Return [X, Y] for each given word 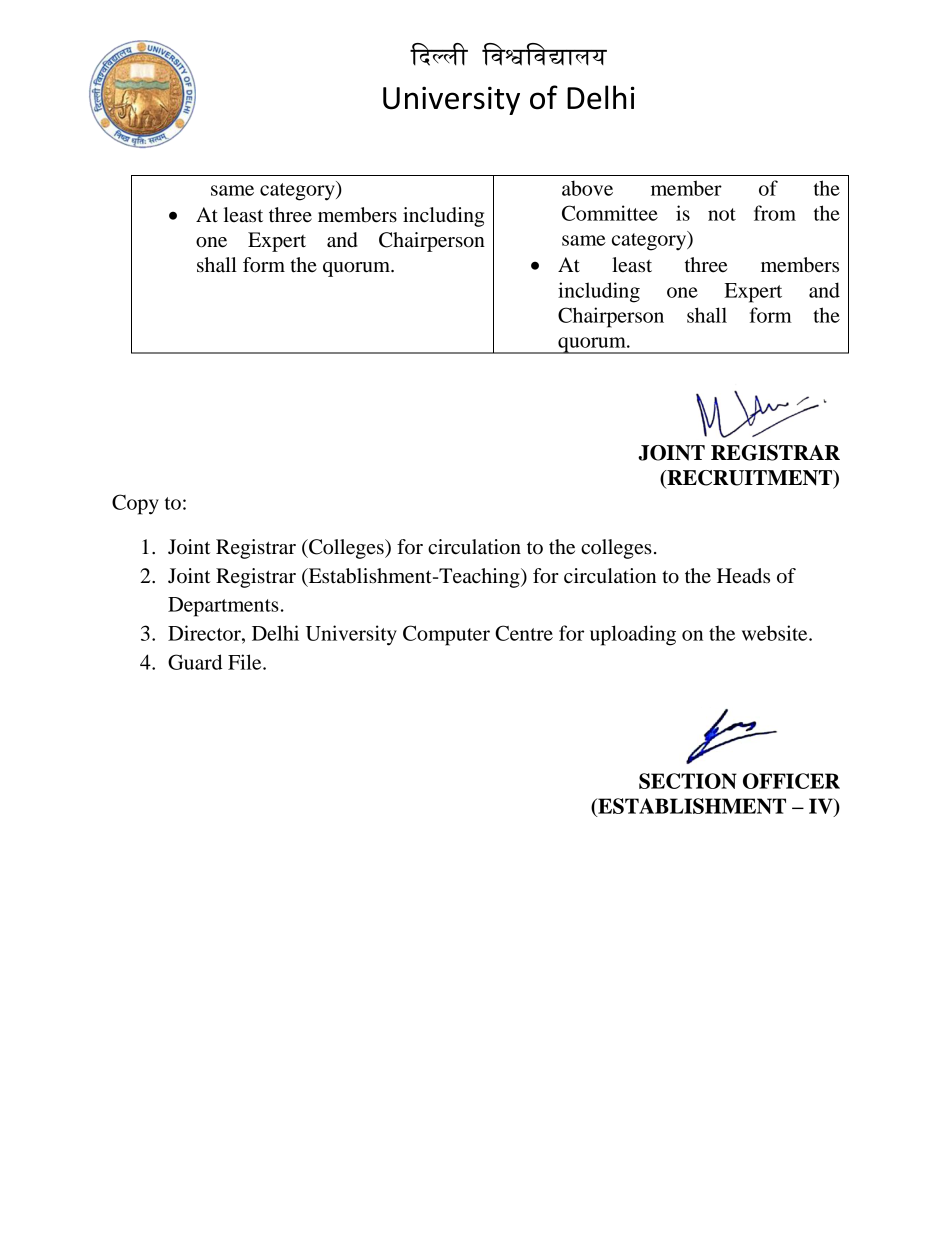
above [587, 188]
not [722, 214]
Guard [195, 662]
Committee [610, 213]
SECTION [688, 781]
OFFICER [791, 781]
